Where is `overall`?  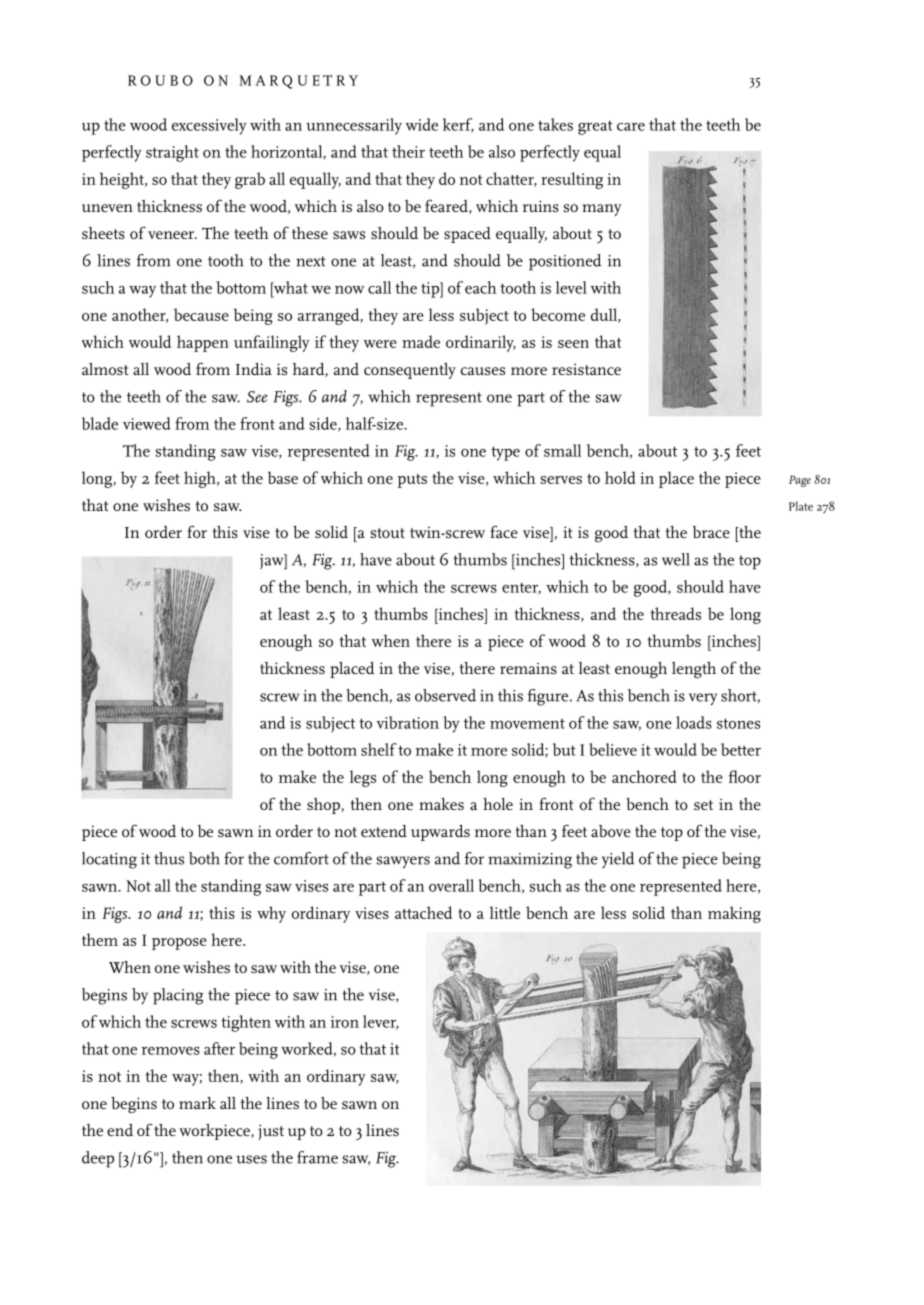
overall is located at coordinates (451, 885).
